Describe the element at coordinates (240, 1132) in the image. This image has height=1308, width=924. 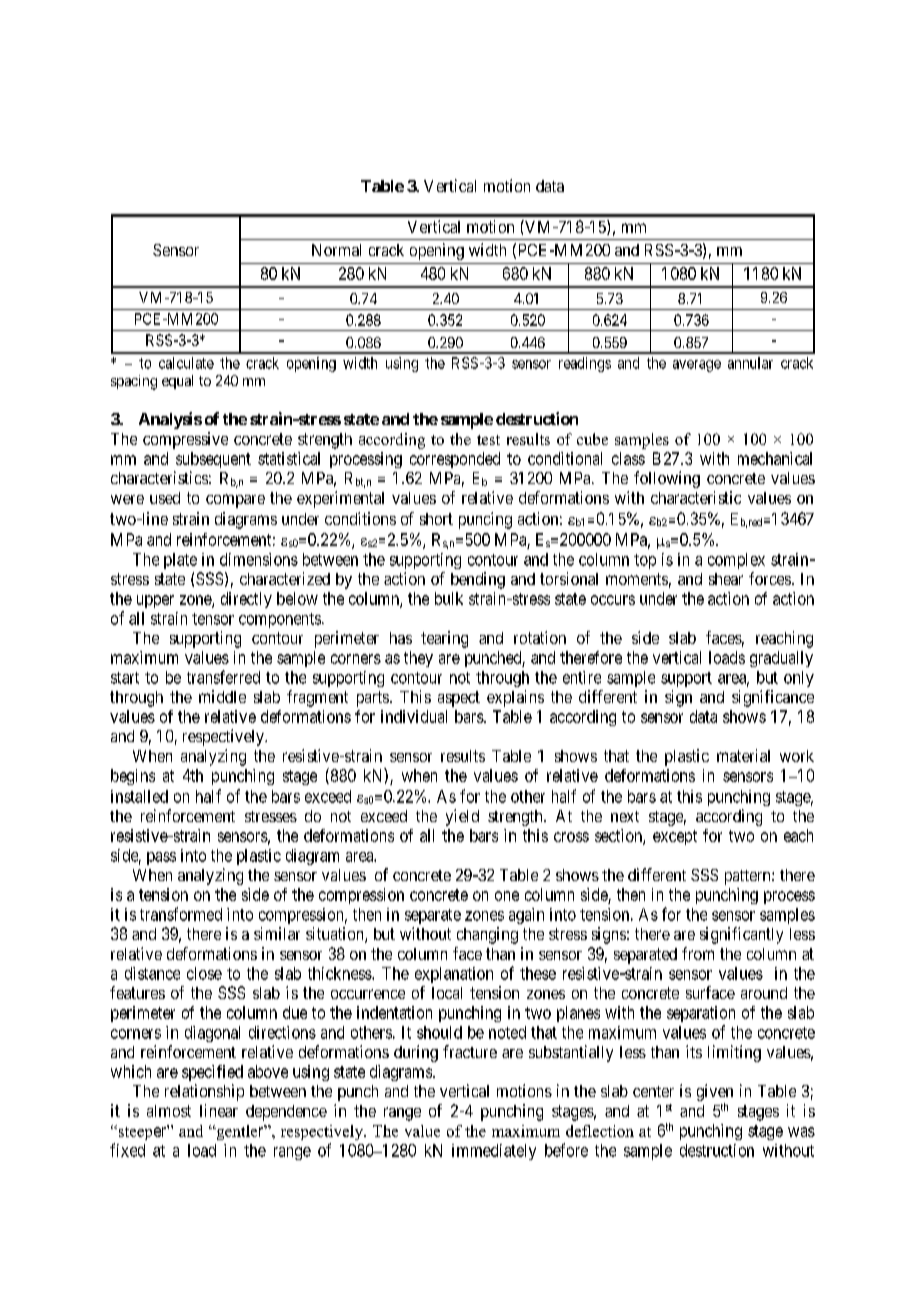
I see `gentler` at that location.
